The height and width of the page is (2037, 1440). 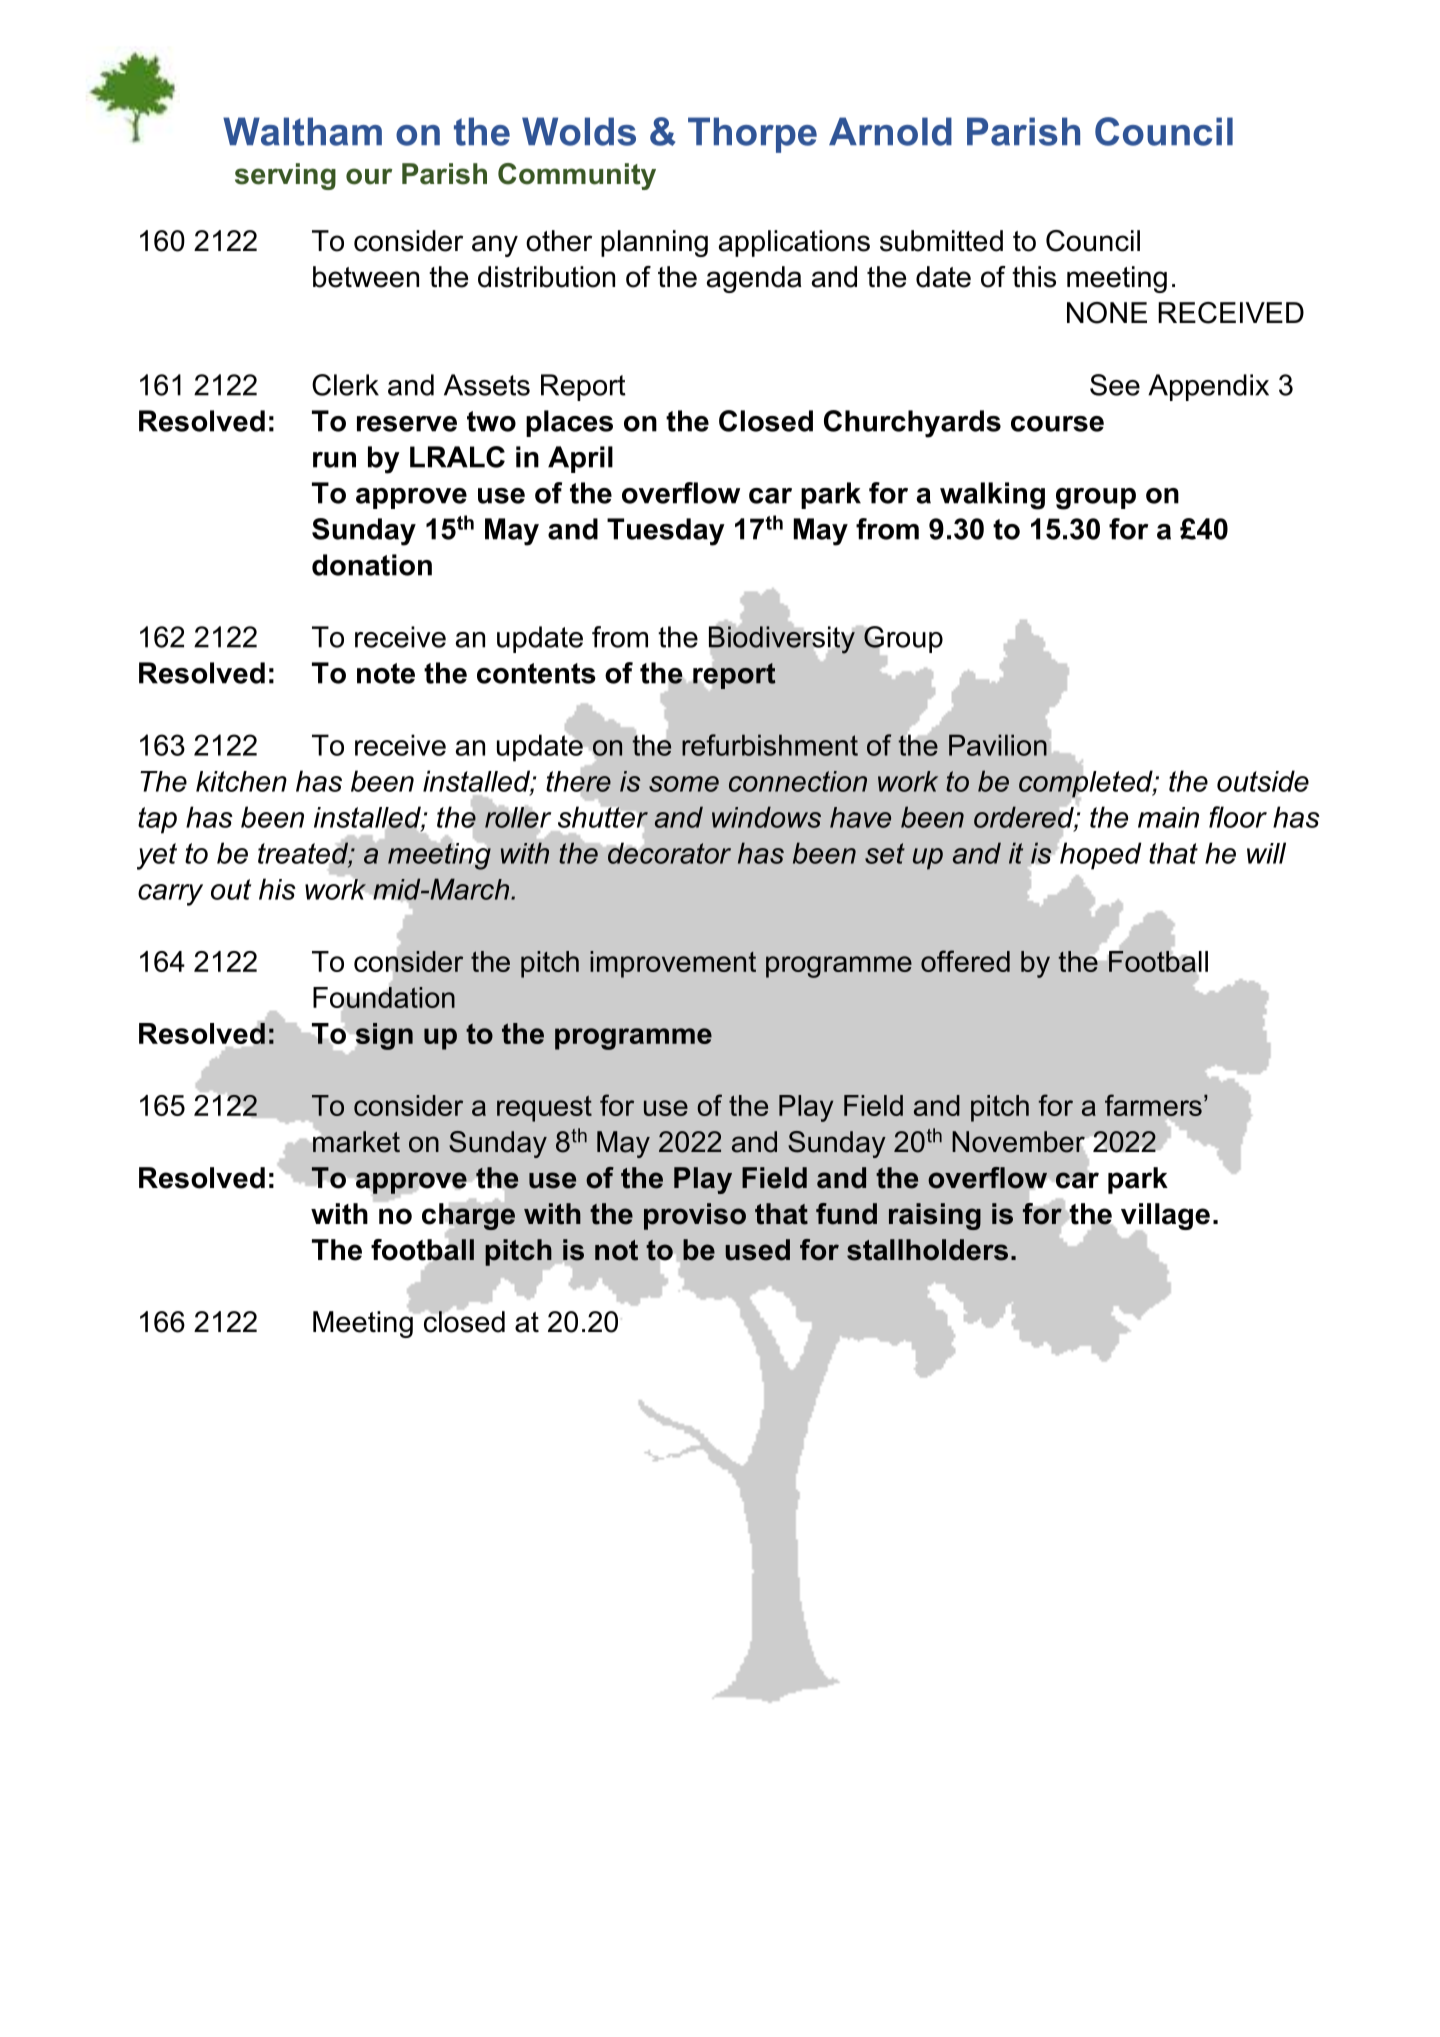 What do you see at coordinates (695, 1216) in the page?
I see `proviso` at bounding box center [695, 1216].
